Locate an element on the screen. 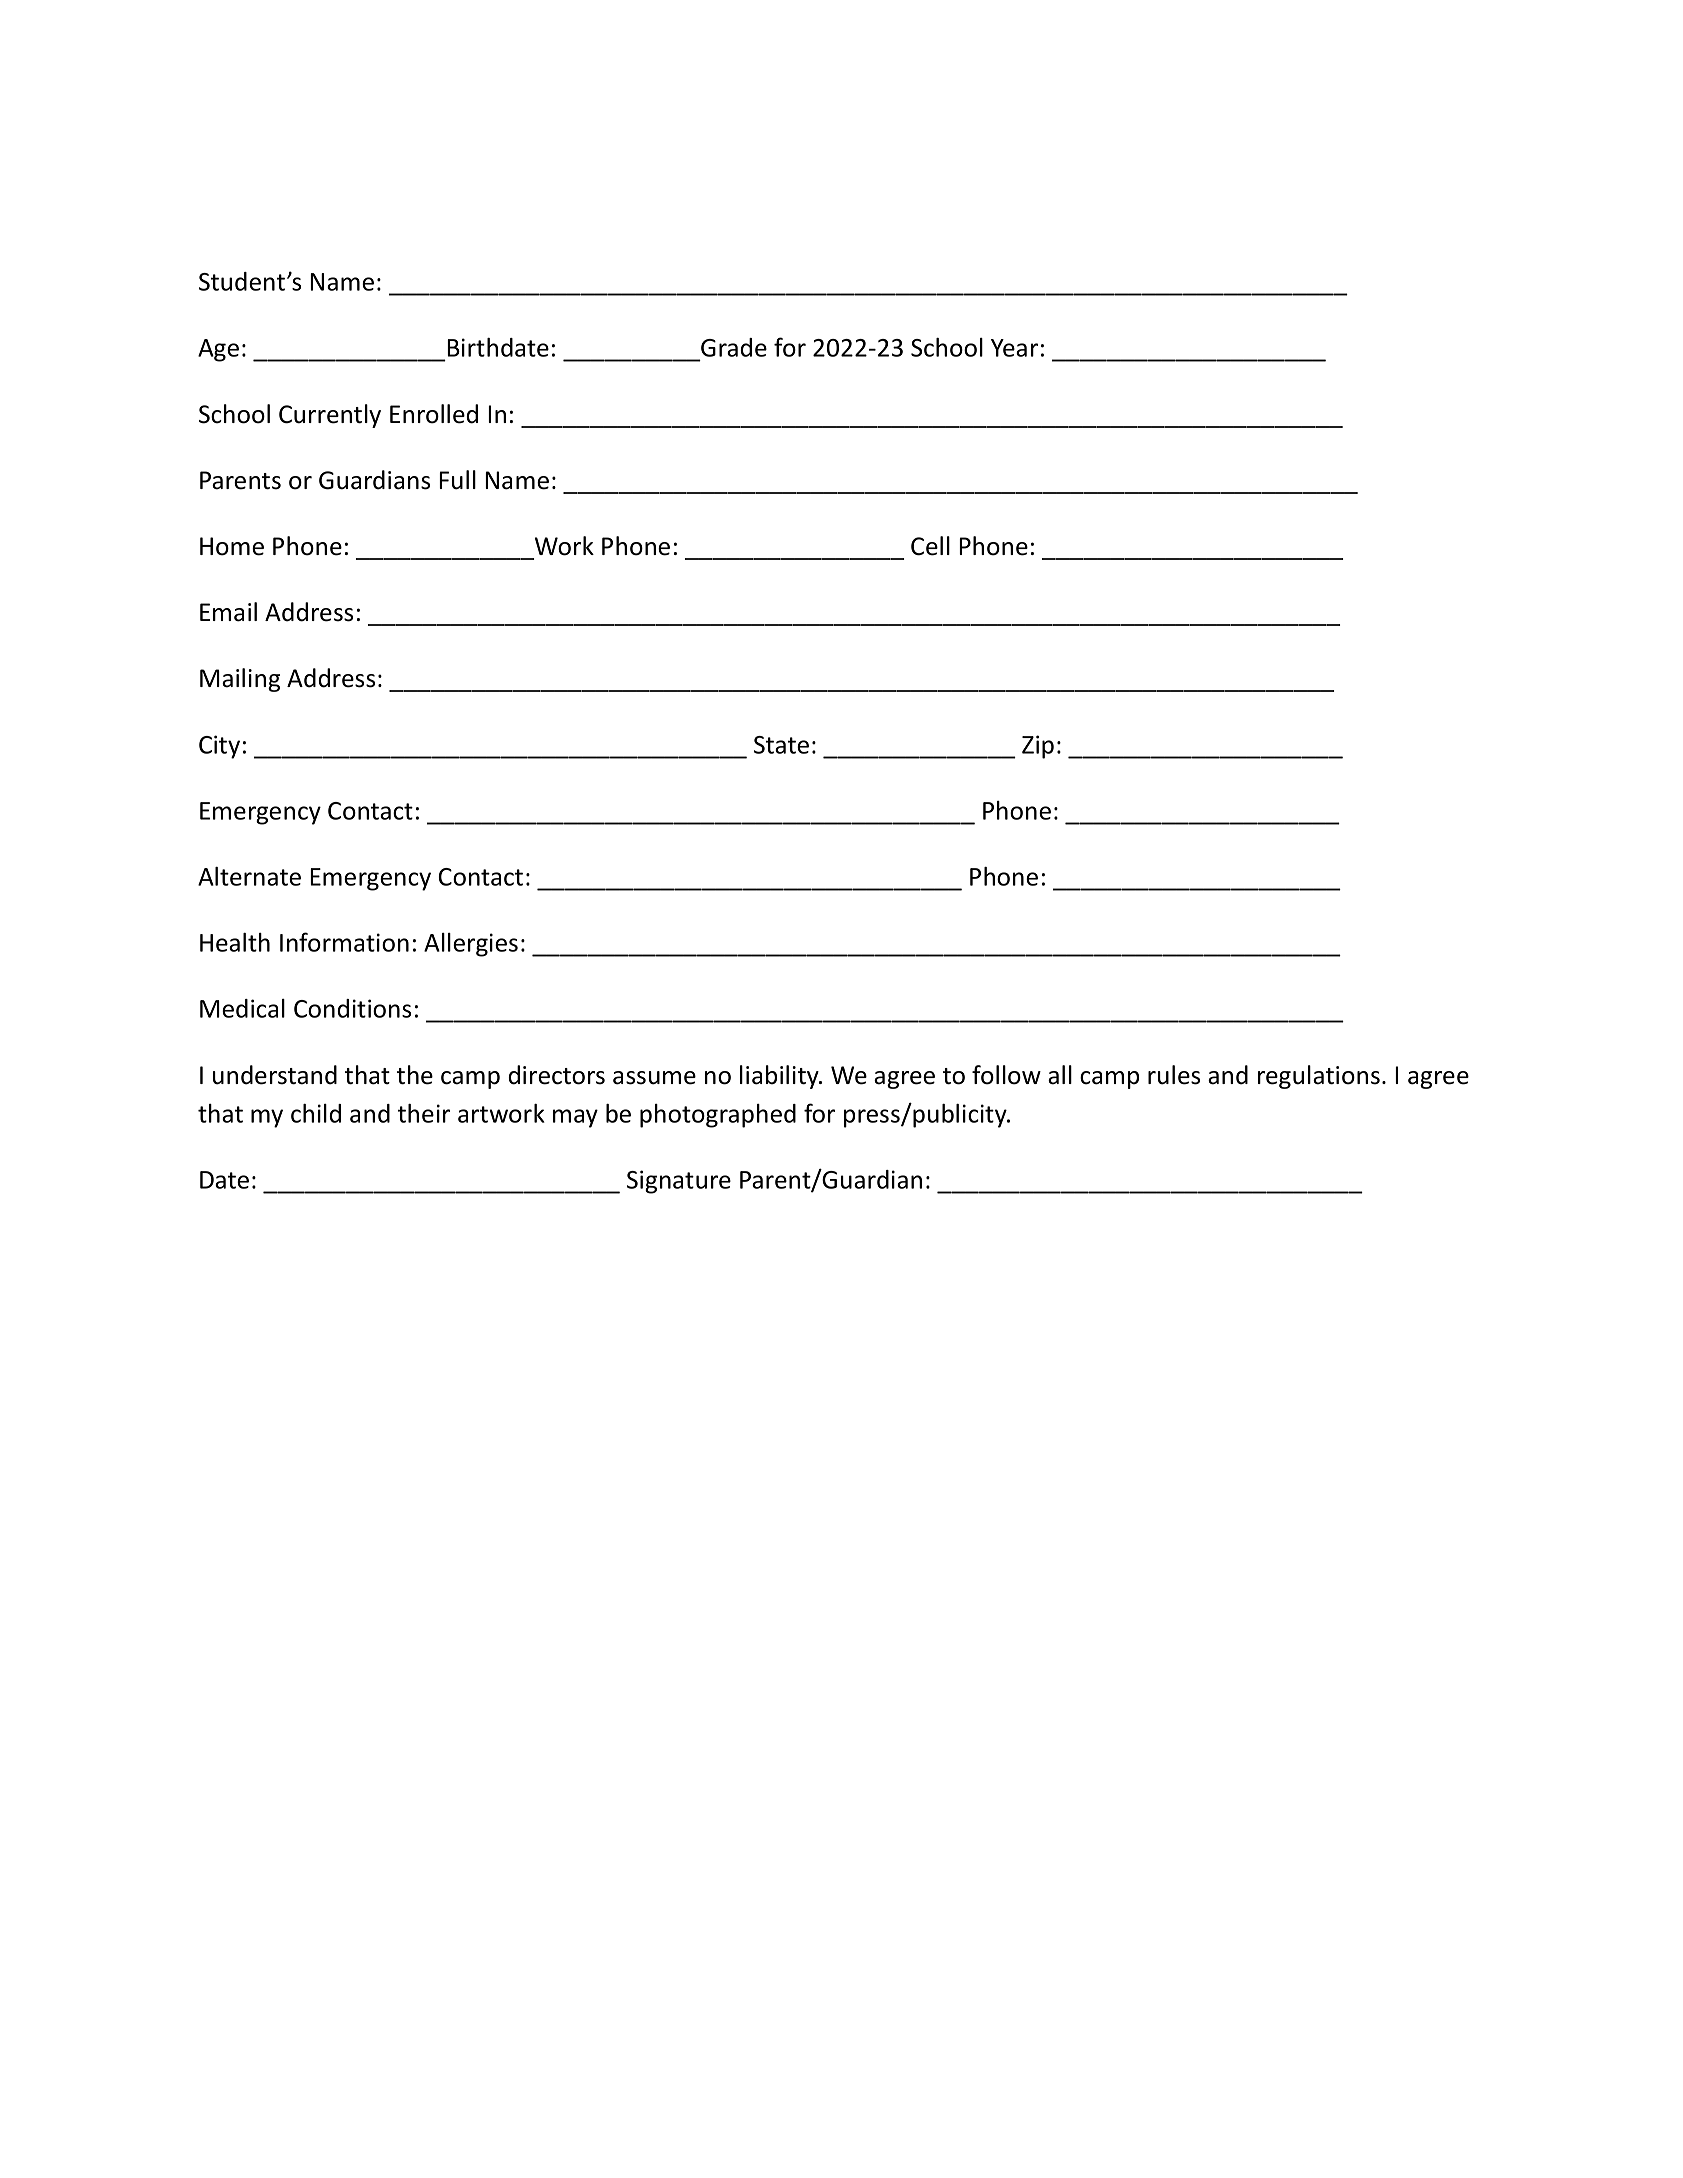 This screenshot has width=1683, height=2178. Zip is located at coordinates (1038, 747).
